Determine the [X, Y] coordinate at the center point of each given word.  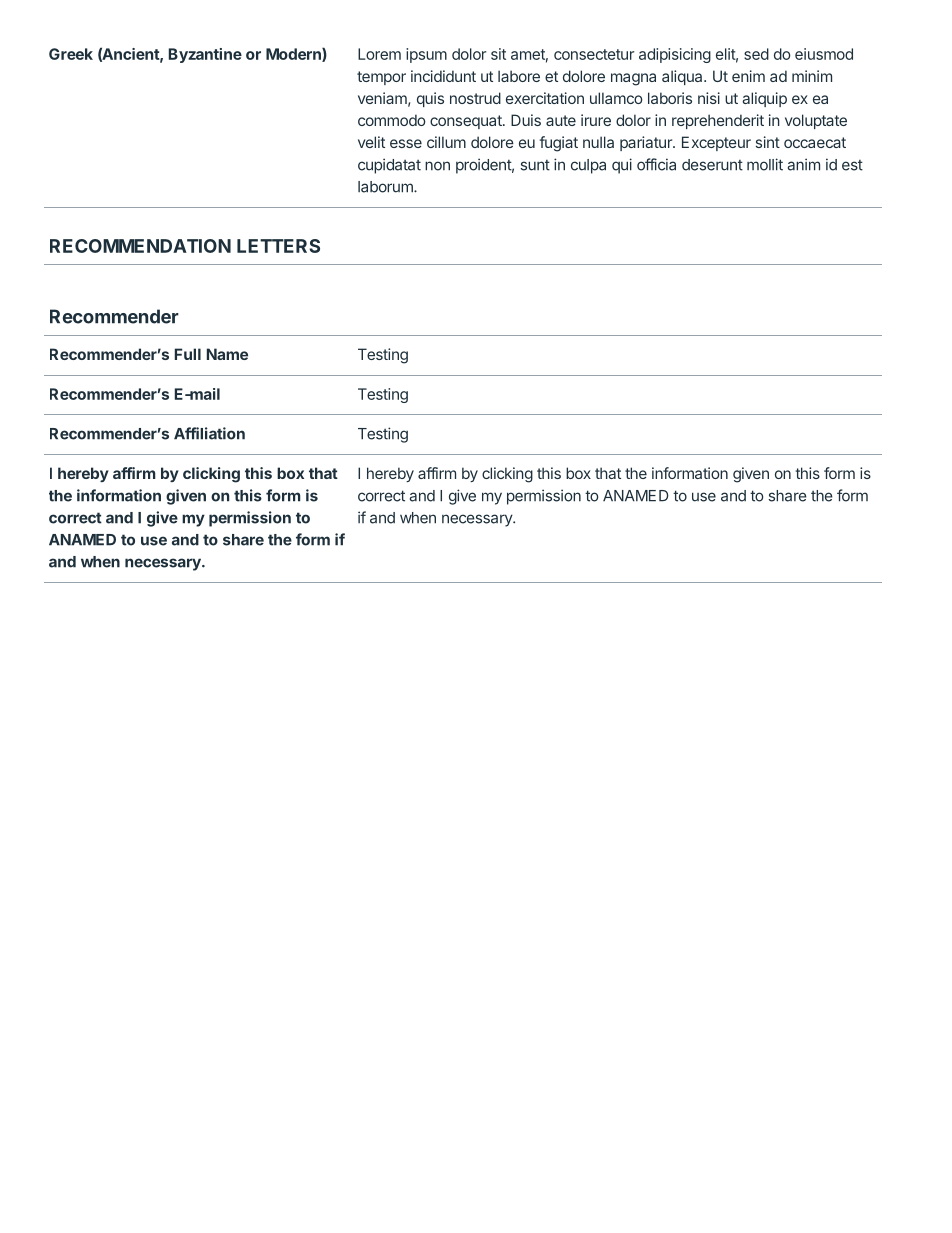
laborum [386, 187]
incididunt [443, 76]
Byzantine [205, 55]
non [437, 166]
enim [748, 76]
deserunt [712, 165]
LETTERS [278, 246]
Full [188, 354]
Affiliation [209, 433]
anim [804, 164]
